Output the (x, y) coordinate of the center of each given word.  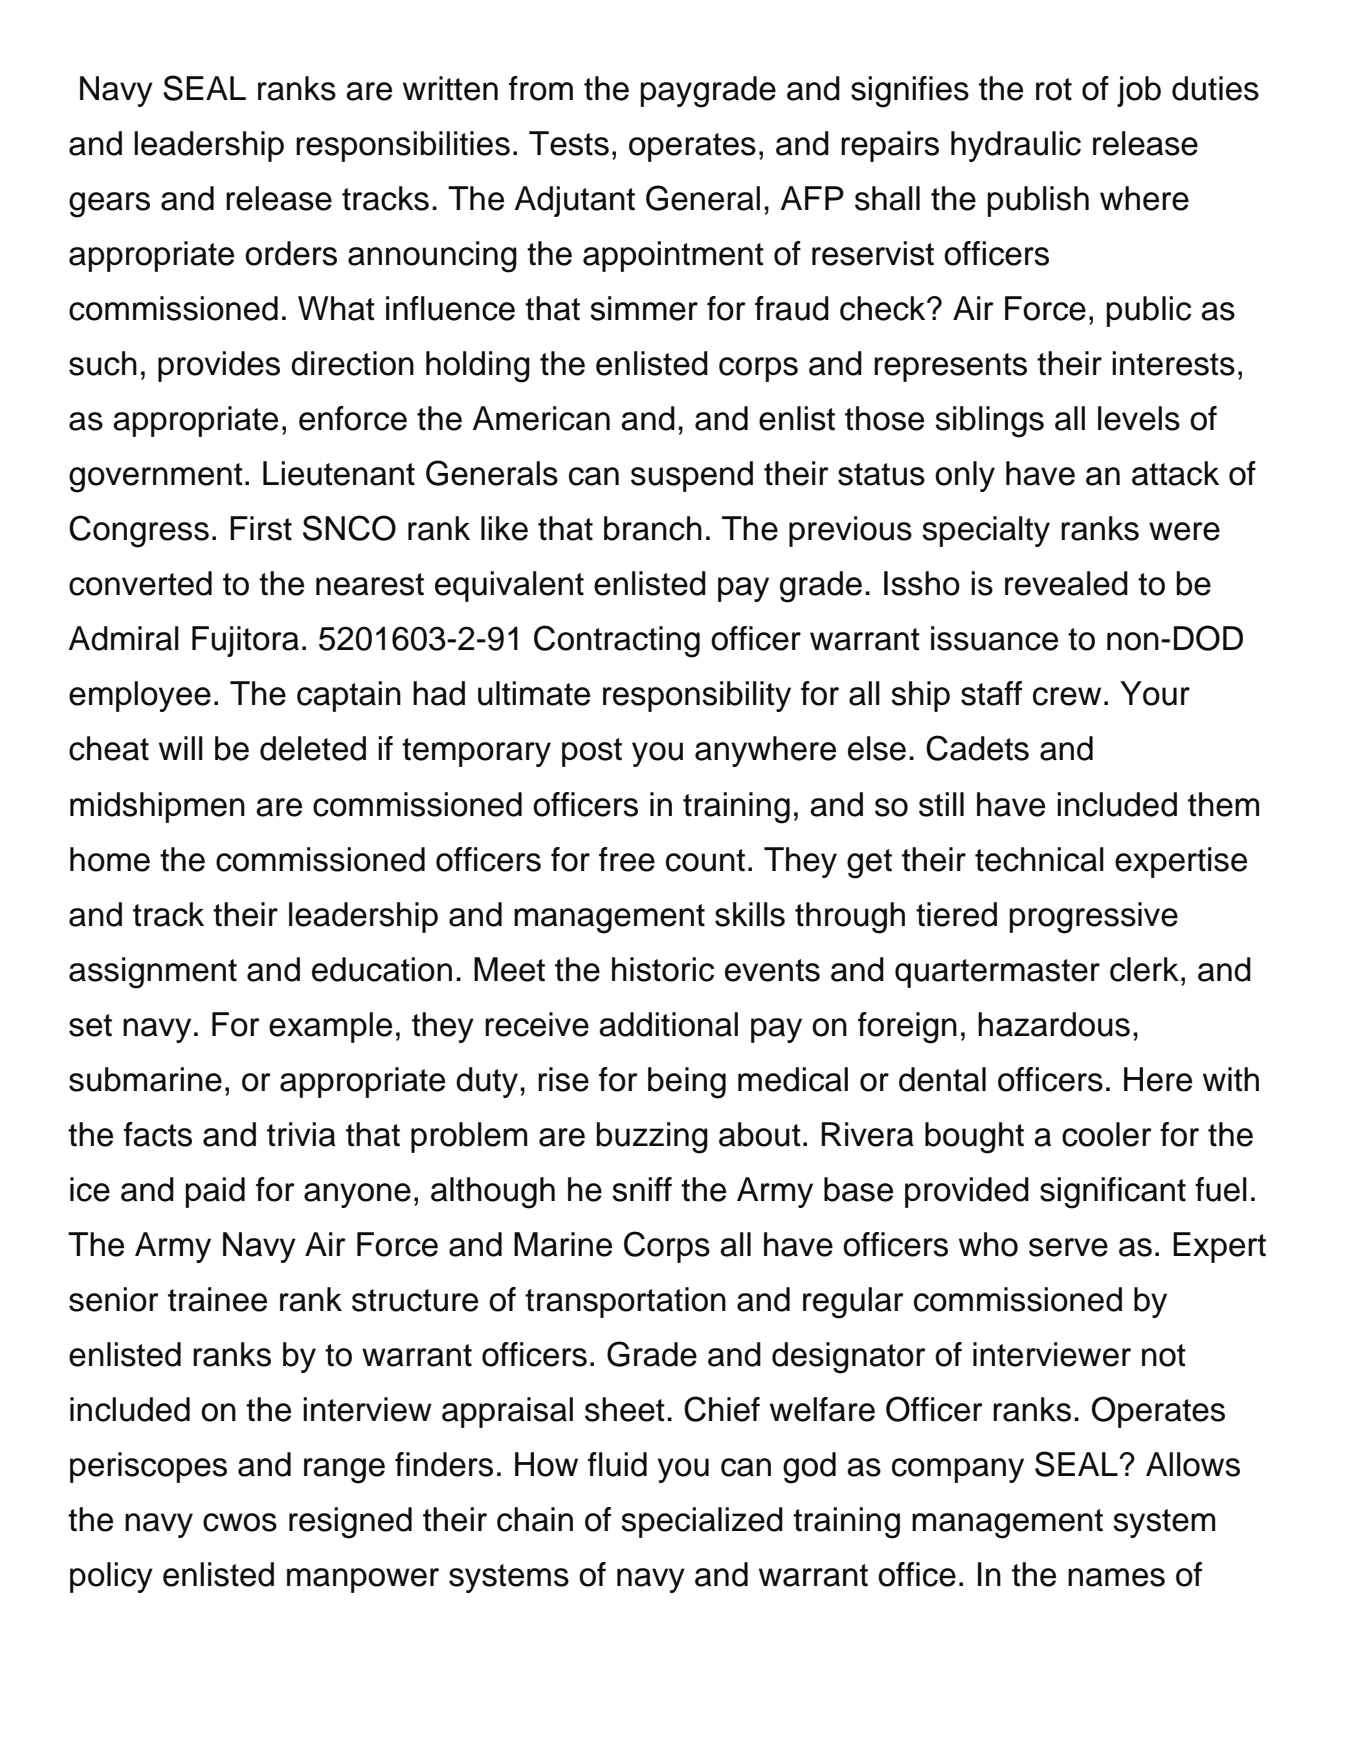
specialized (702, 1522)
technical (1039, 859)
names (1116, 1577)
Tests (569, 143)
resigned (350, 1523)
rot (1054, 89)
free (627, 859)
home (110, 859)
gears (109, 205)
